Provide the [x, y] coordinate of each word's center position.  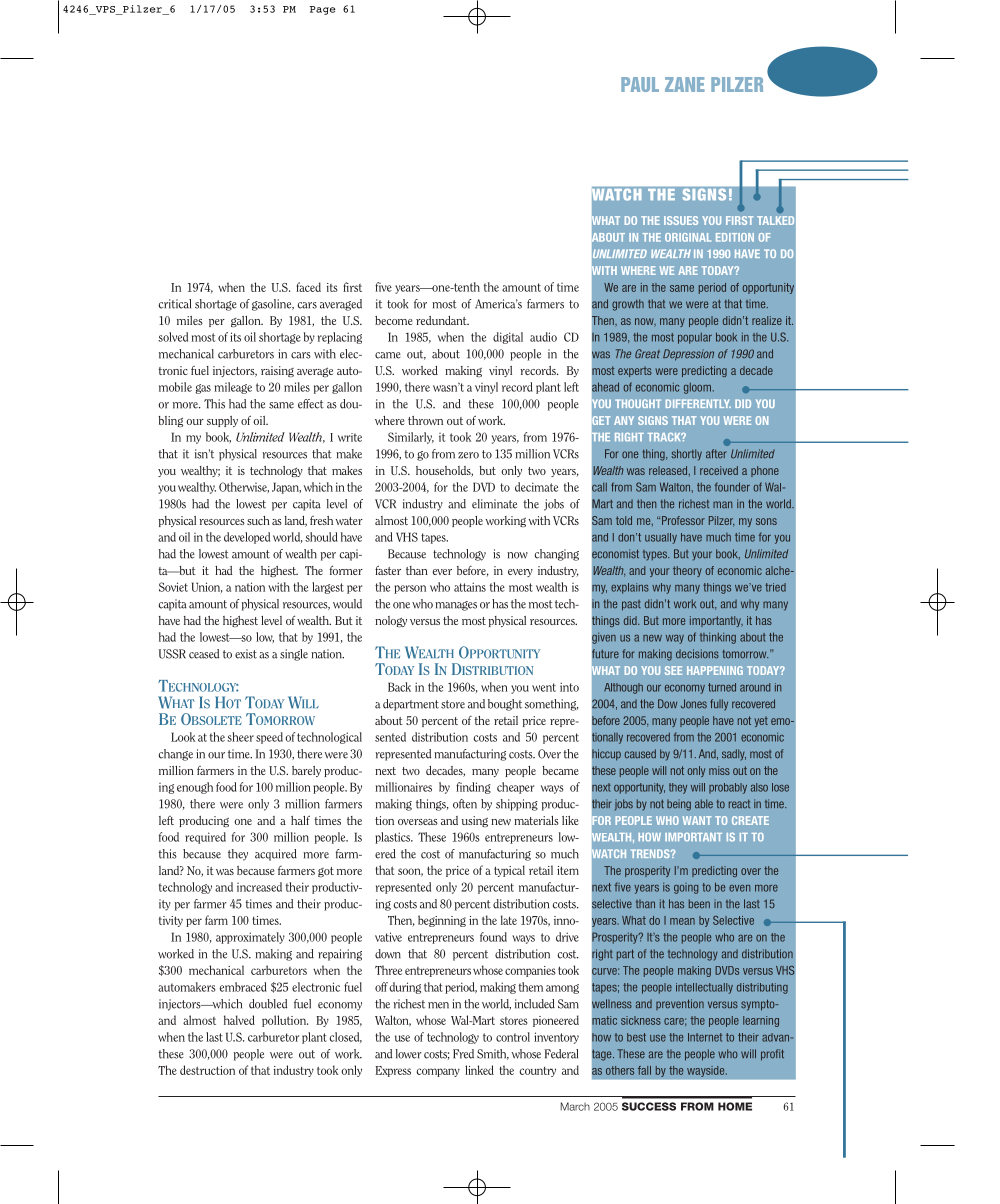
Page [323, 10]
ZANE [685, 84]
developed [247, 538]
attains [470, 587]
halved [239, 1020]
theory [687, 571]
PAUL [640, 84]
